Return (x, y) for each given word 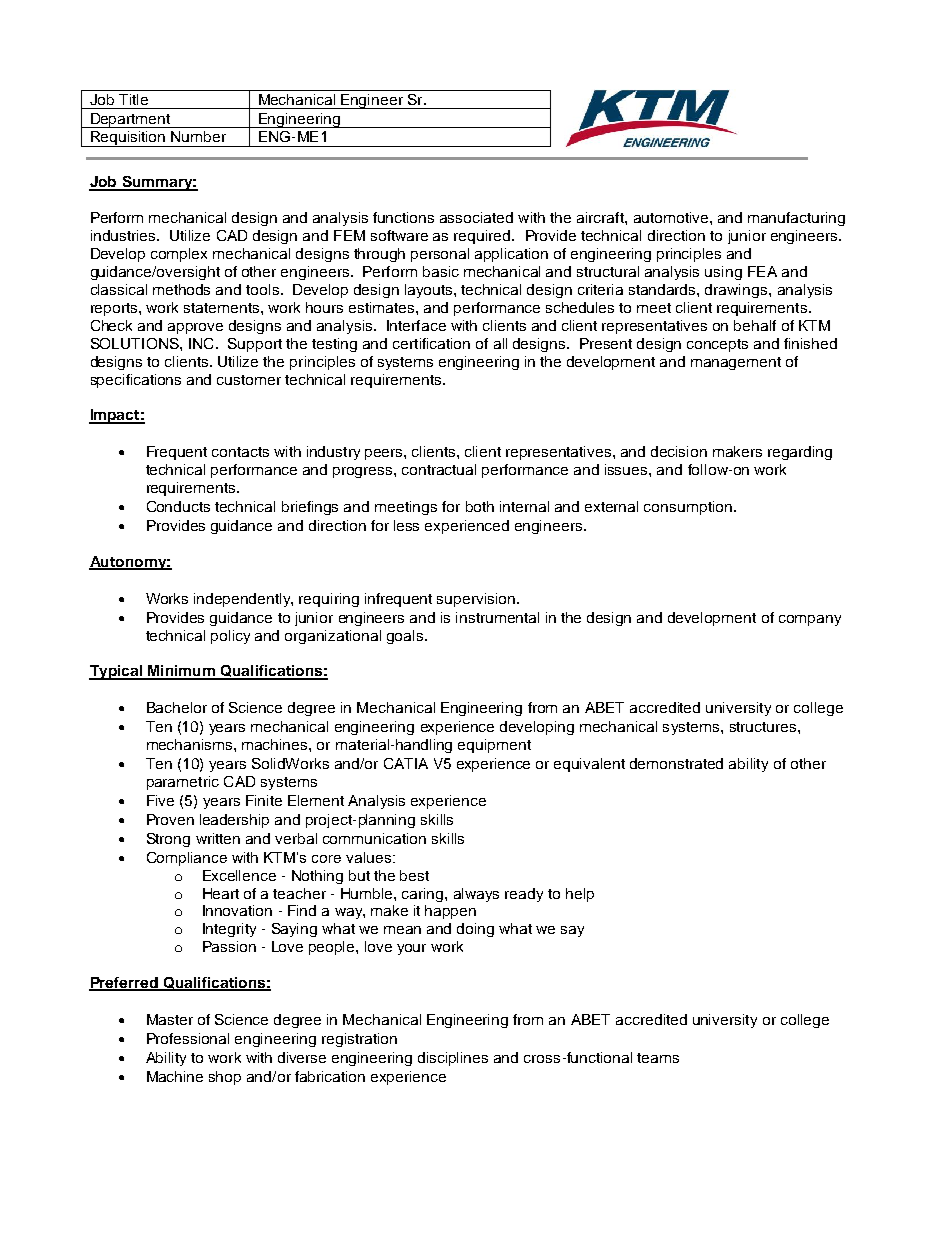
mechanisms (191, 744)
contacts (240, 452)
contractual (439, 469)
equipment (494, 746)
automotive (672, 217)
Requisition (128, 139)
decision (679, 451)
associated (476, 217)
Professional (188, 1038)
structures (764, 727)
